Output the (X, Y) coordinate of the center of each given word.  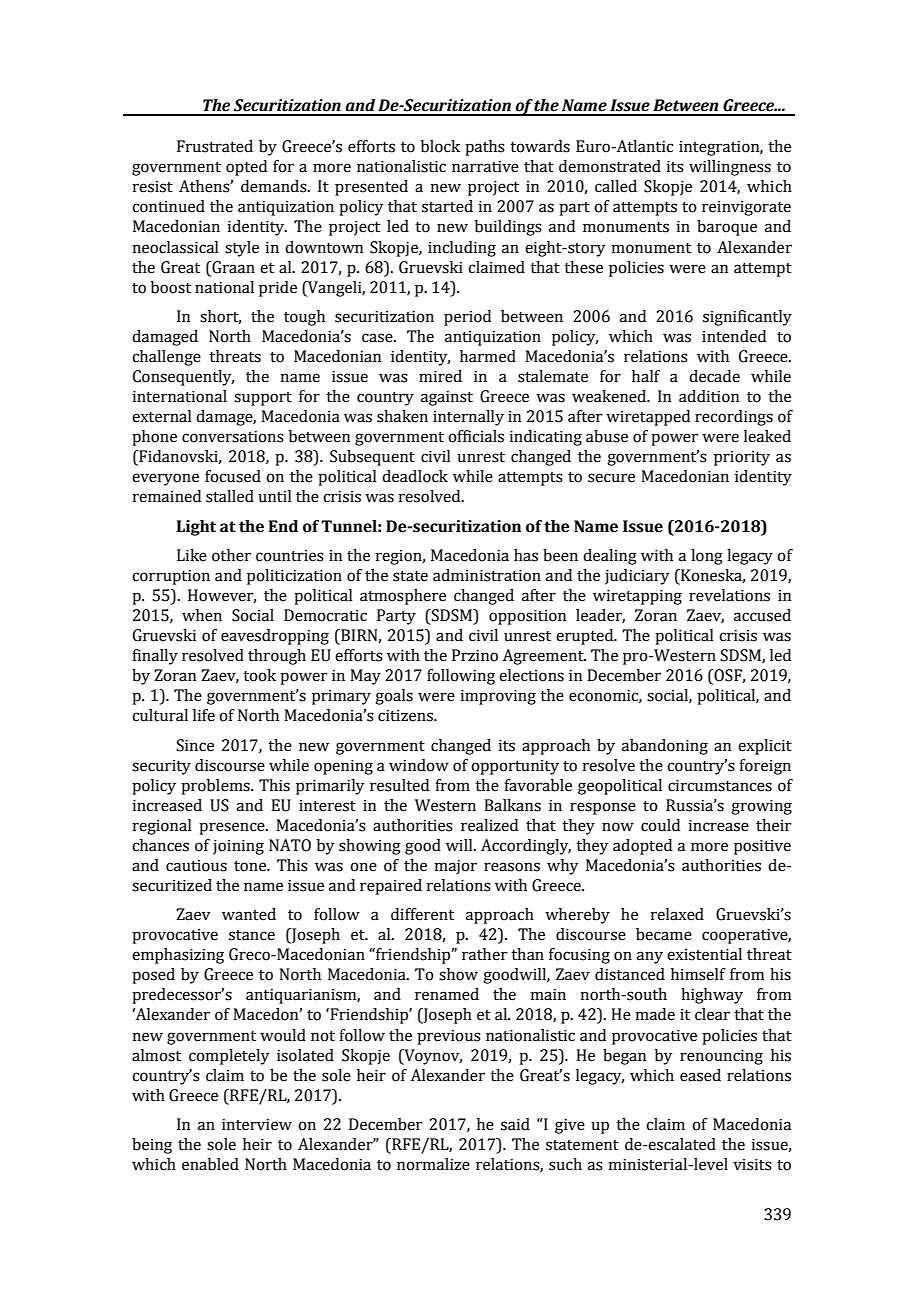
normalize (433, 1164)
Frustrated (215, 146)
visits (752, 1164)
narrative (485, 167)
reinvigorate (746, 208)
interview (257, 1125)
